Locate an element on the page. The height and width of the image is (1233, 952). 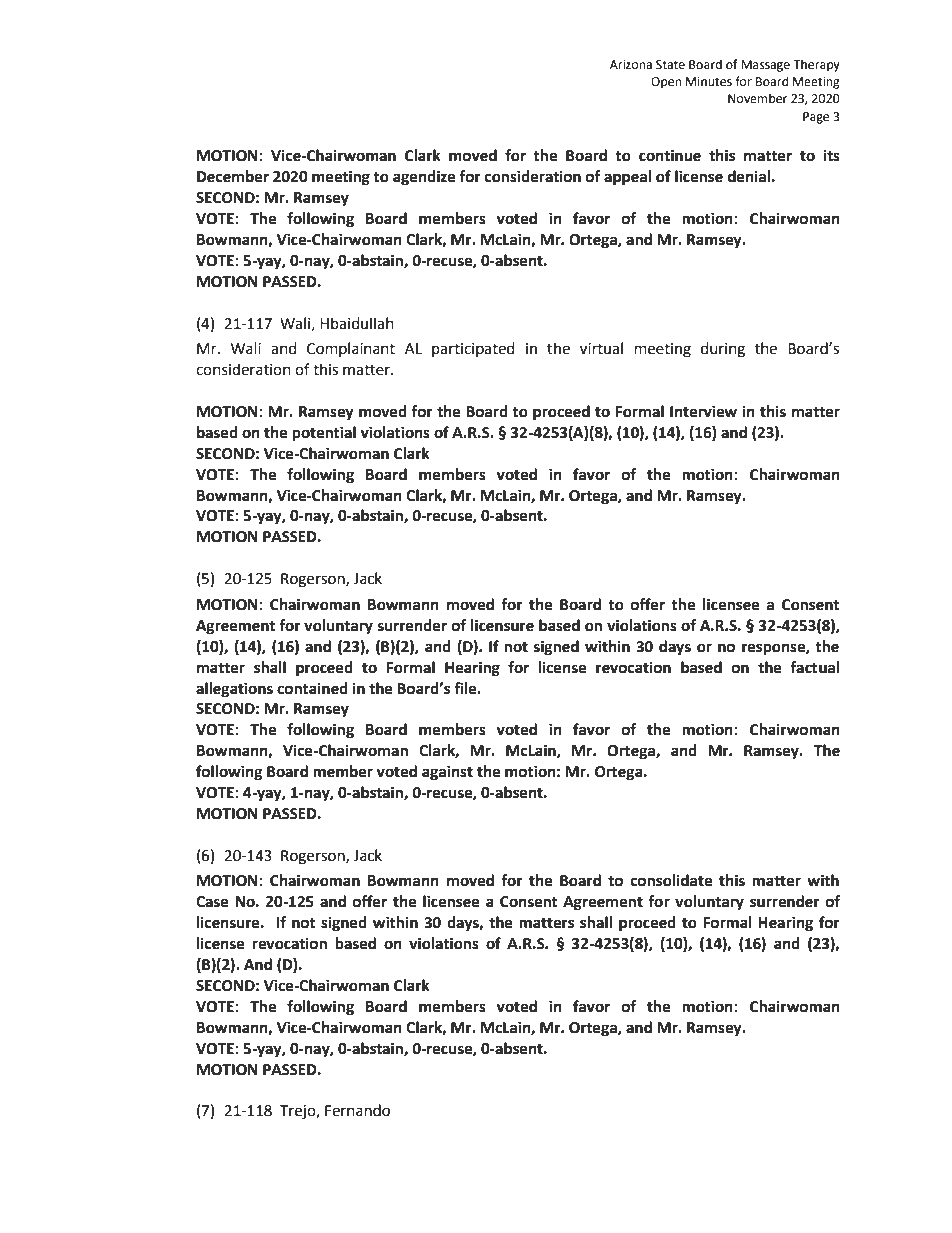
Fernando is located at coordinates (357, 1110).
